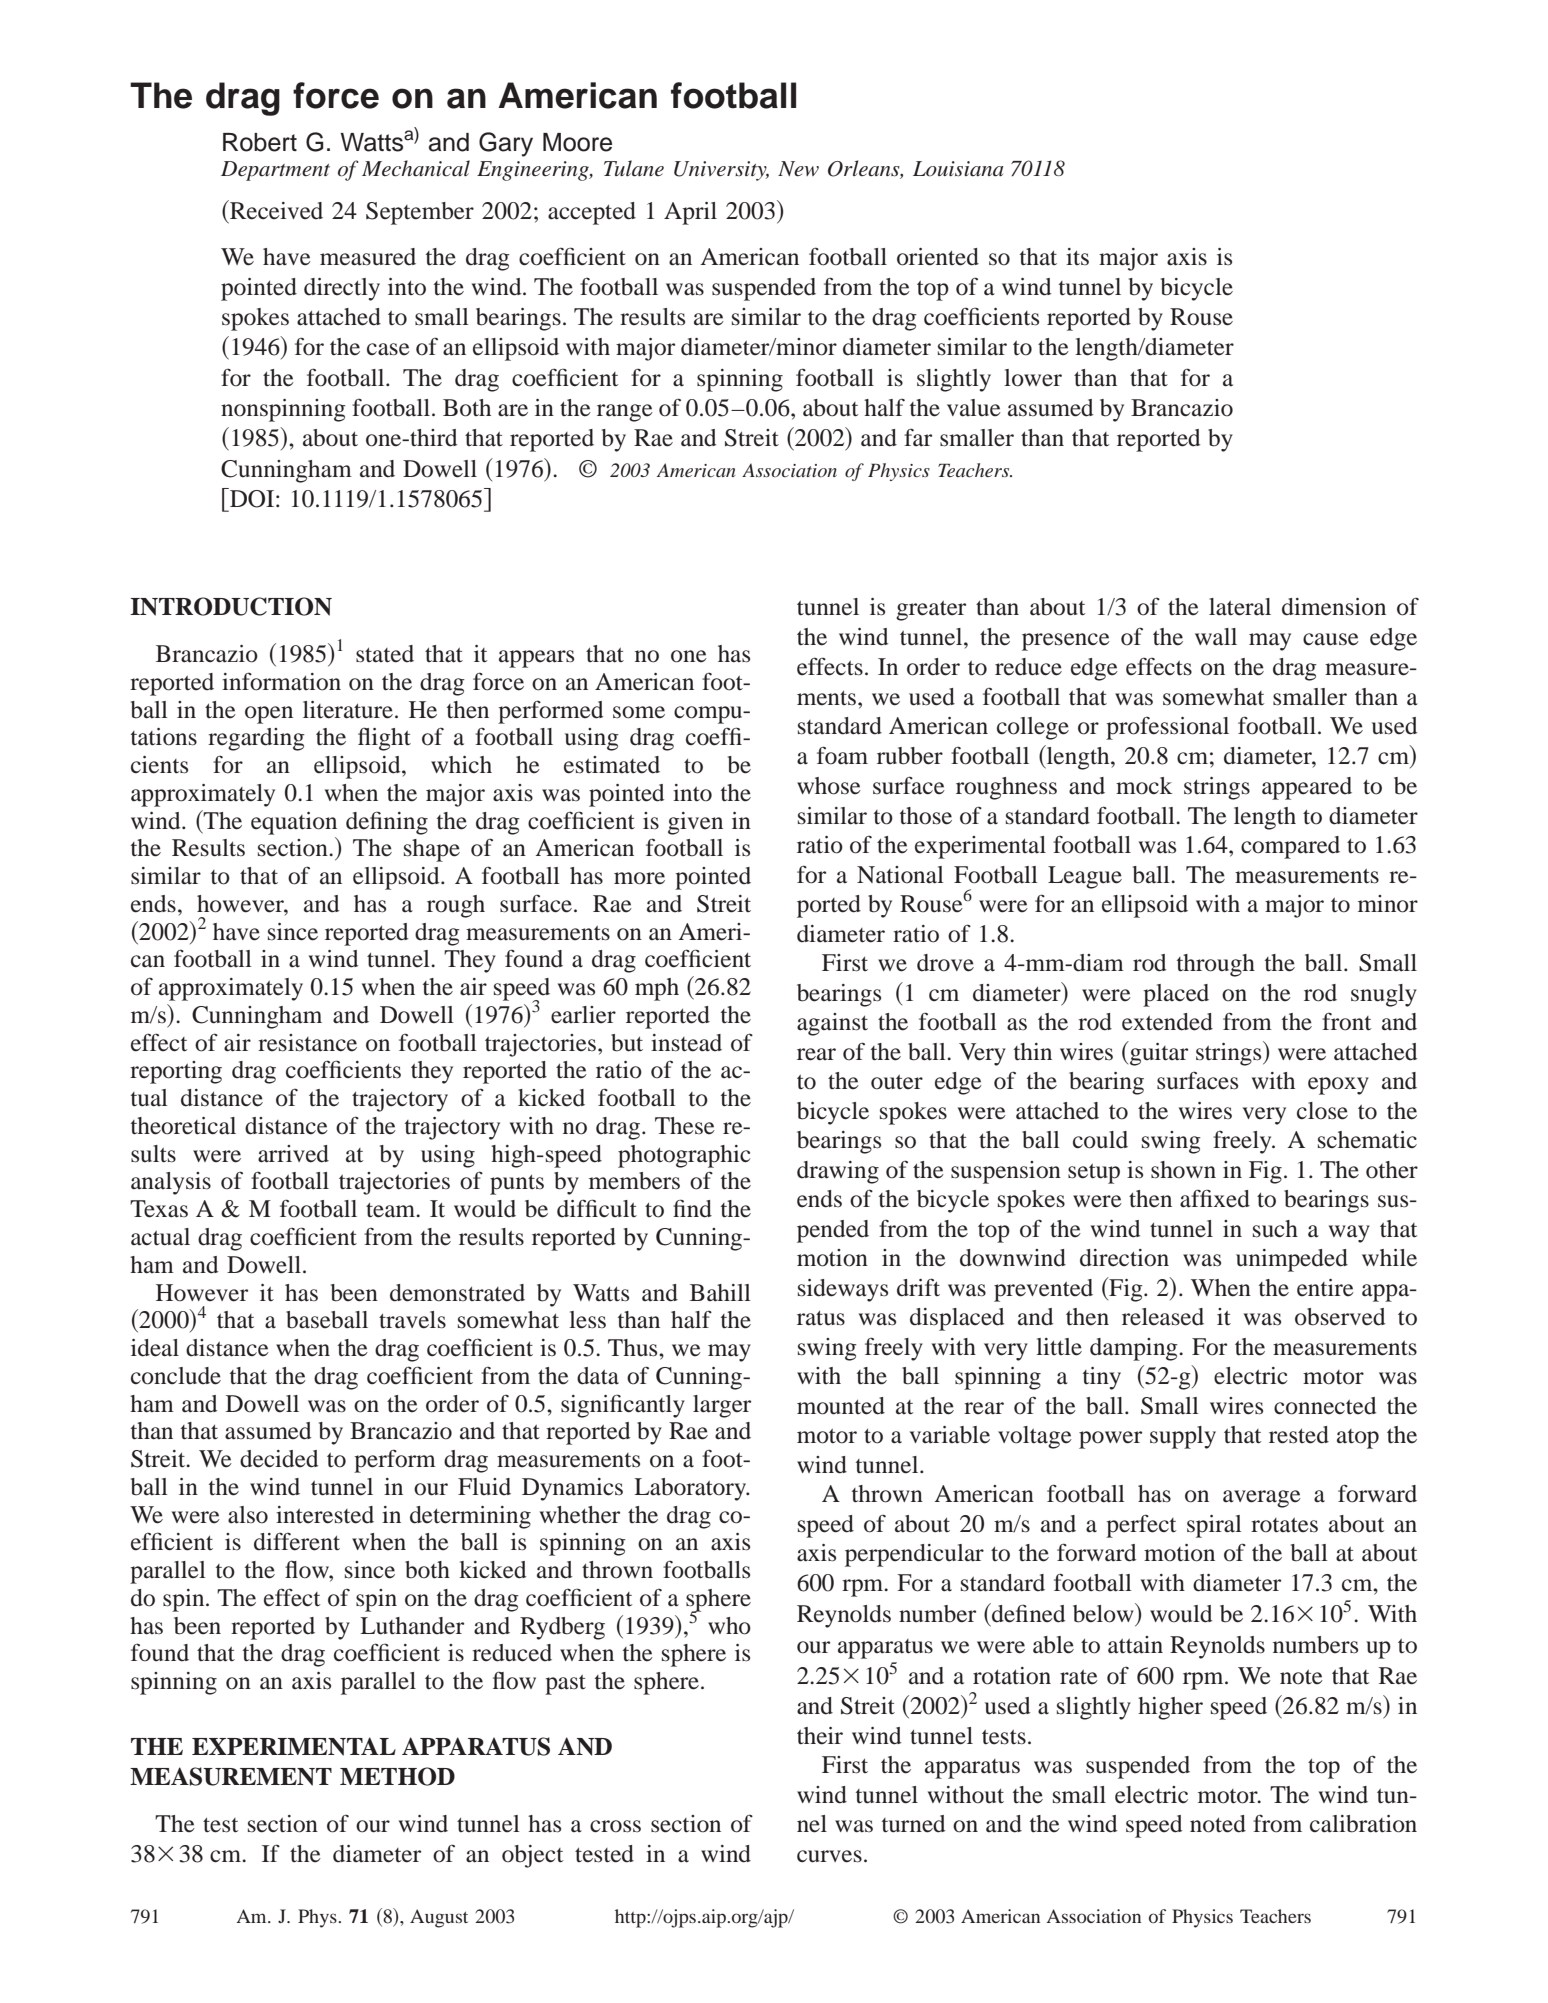 This page has width=1548, height=2003. I want to click on New, so click(798, 169).
